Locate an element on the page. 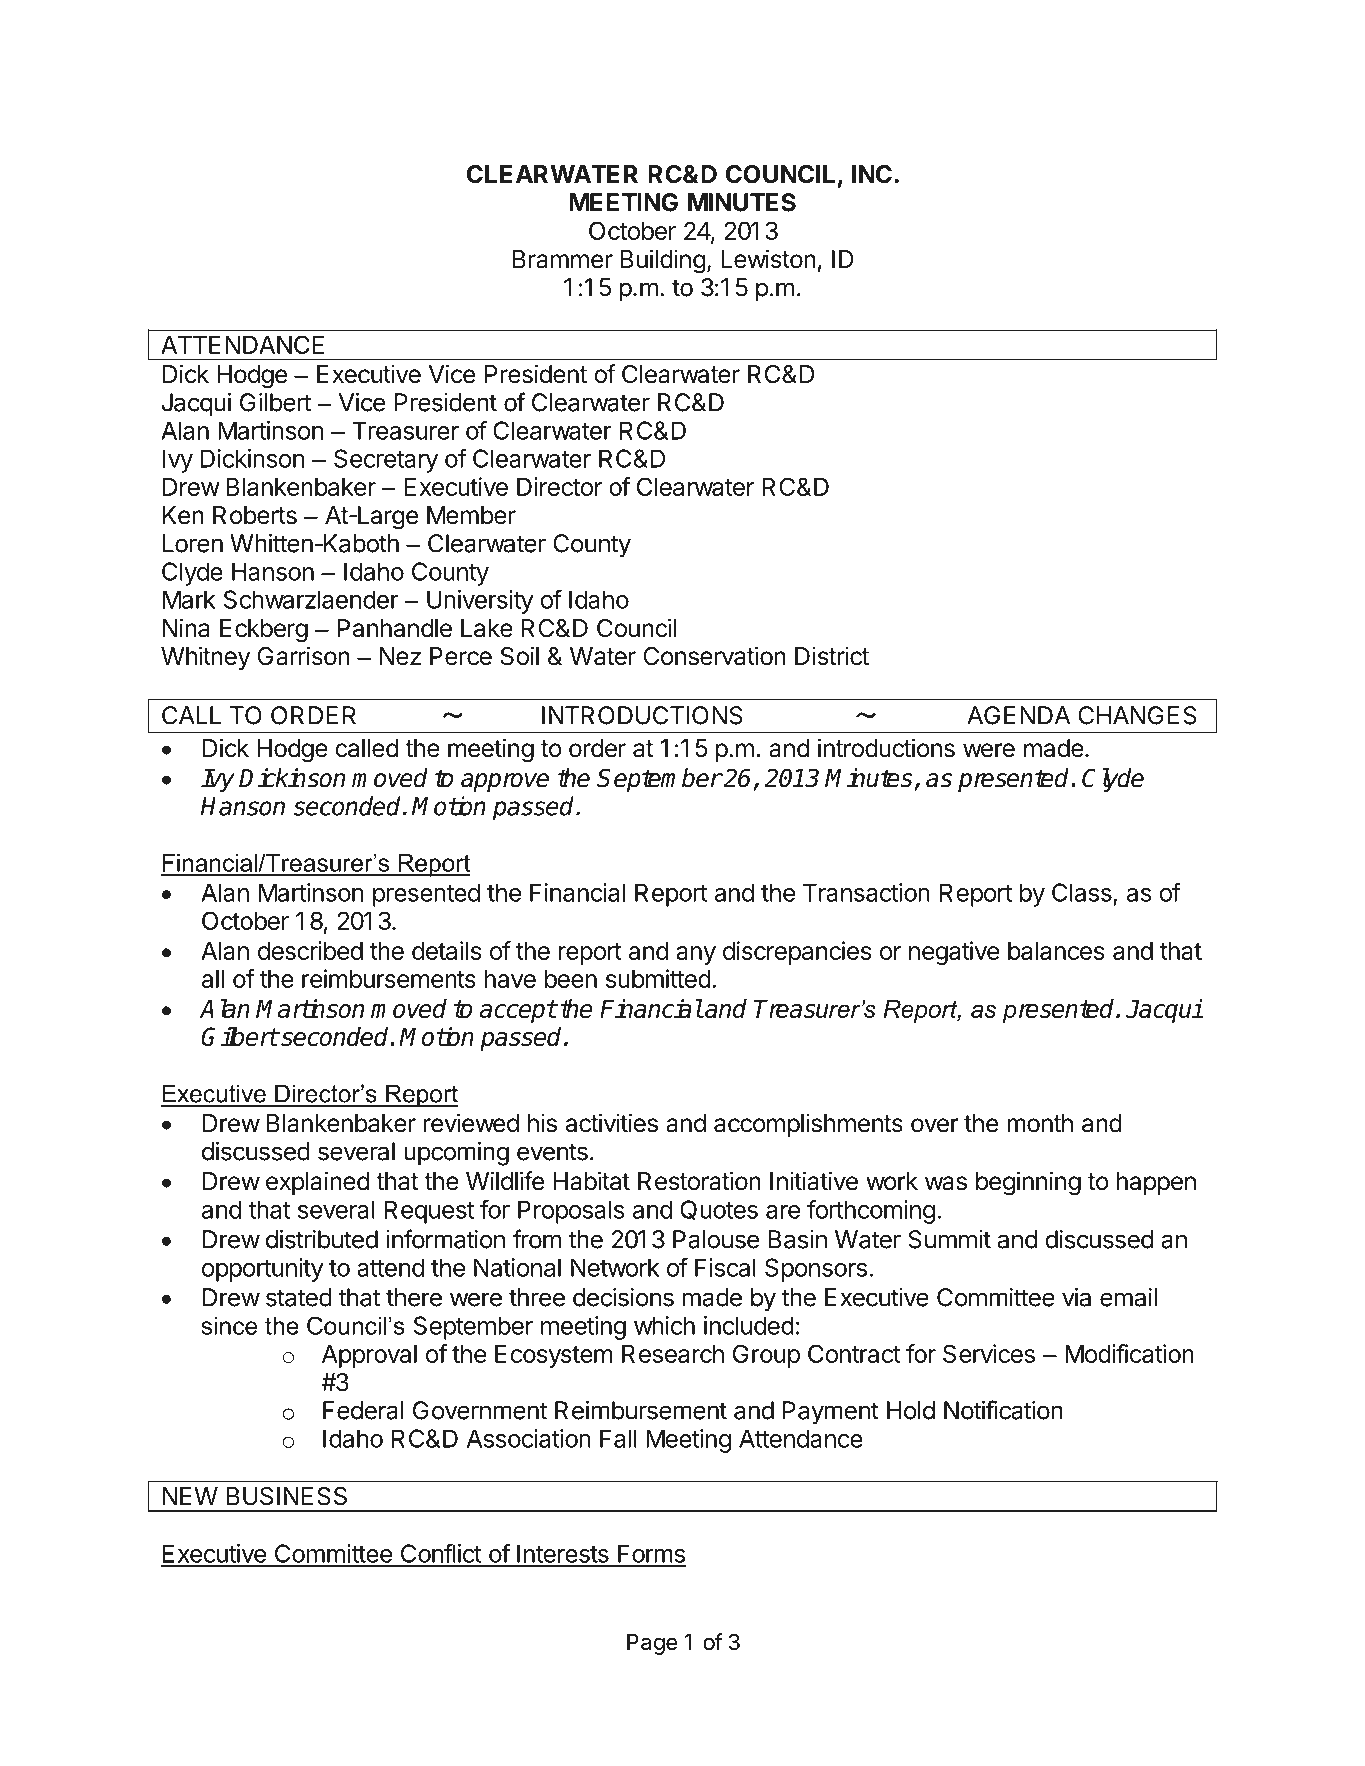 The width and height of the page is (1365, 1766). explained is located at coordinates (317, 1183).
